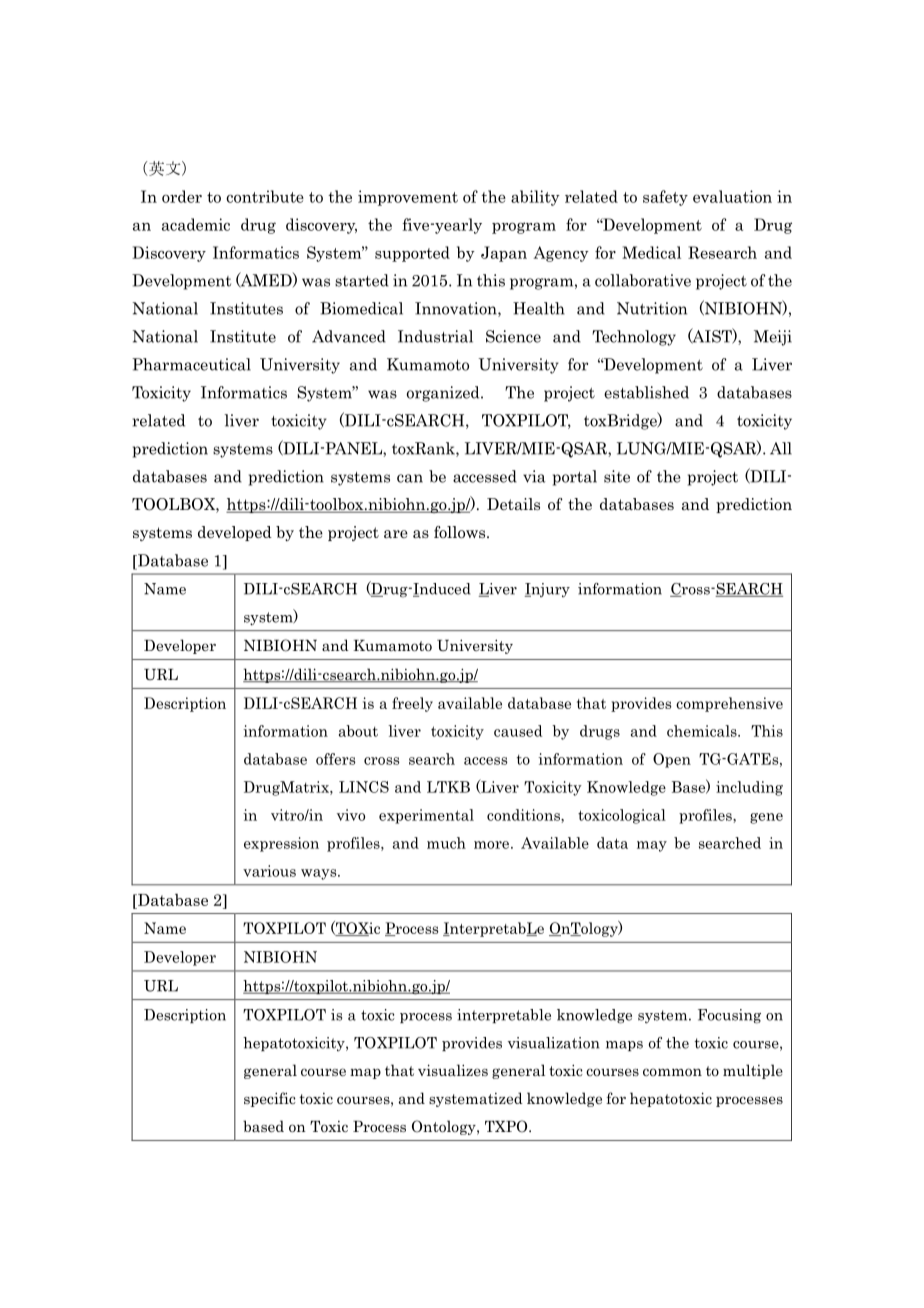 The width and height of the screenshot is (924, 1308). What do you see at coordinates (270, 1099) in the screenshot?
I see `specific` at bounding box center [270, 1099].
